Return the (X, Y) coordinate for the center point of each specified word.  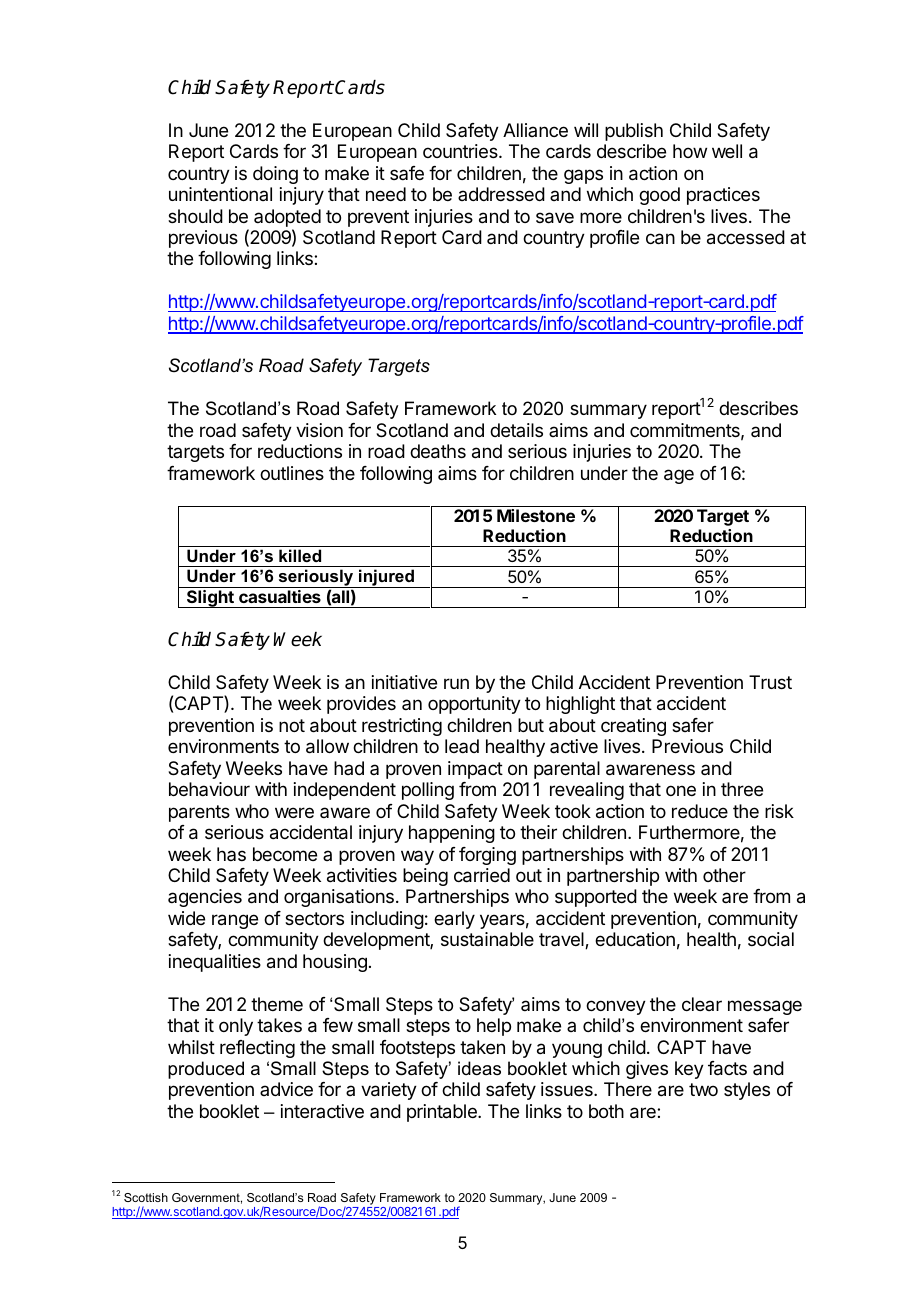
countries (461, 151)
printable (443, 1113)
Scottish (146, 1197)
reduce (700, 811)
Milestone (536, 515)
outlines (292, 473)
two (703, 1089)
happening (452, 834)
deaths (438, 451)
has (231, 854)
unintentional (220, 194)
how (690, 151)
